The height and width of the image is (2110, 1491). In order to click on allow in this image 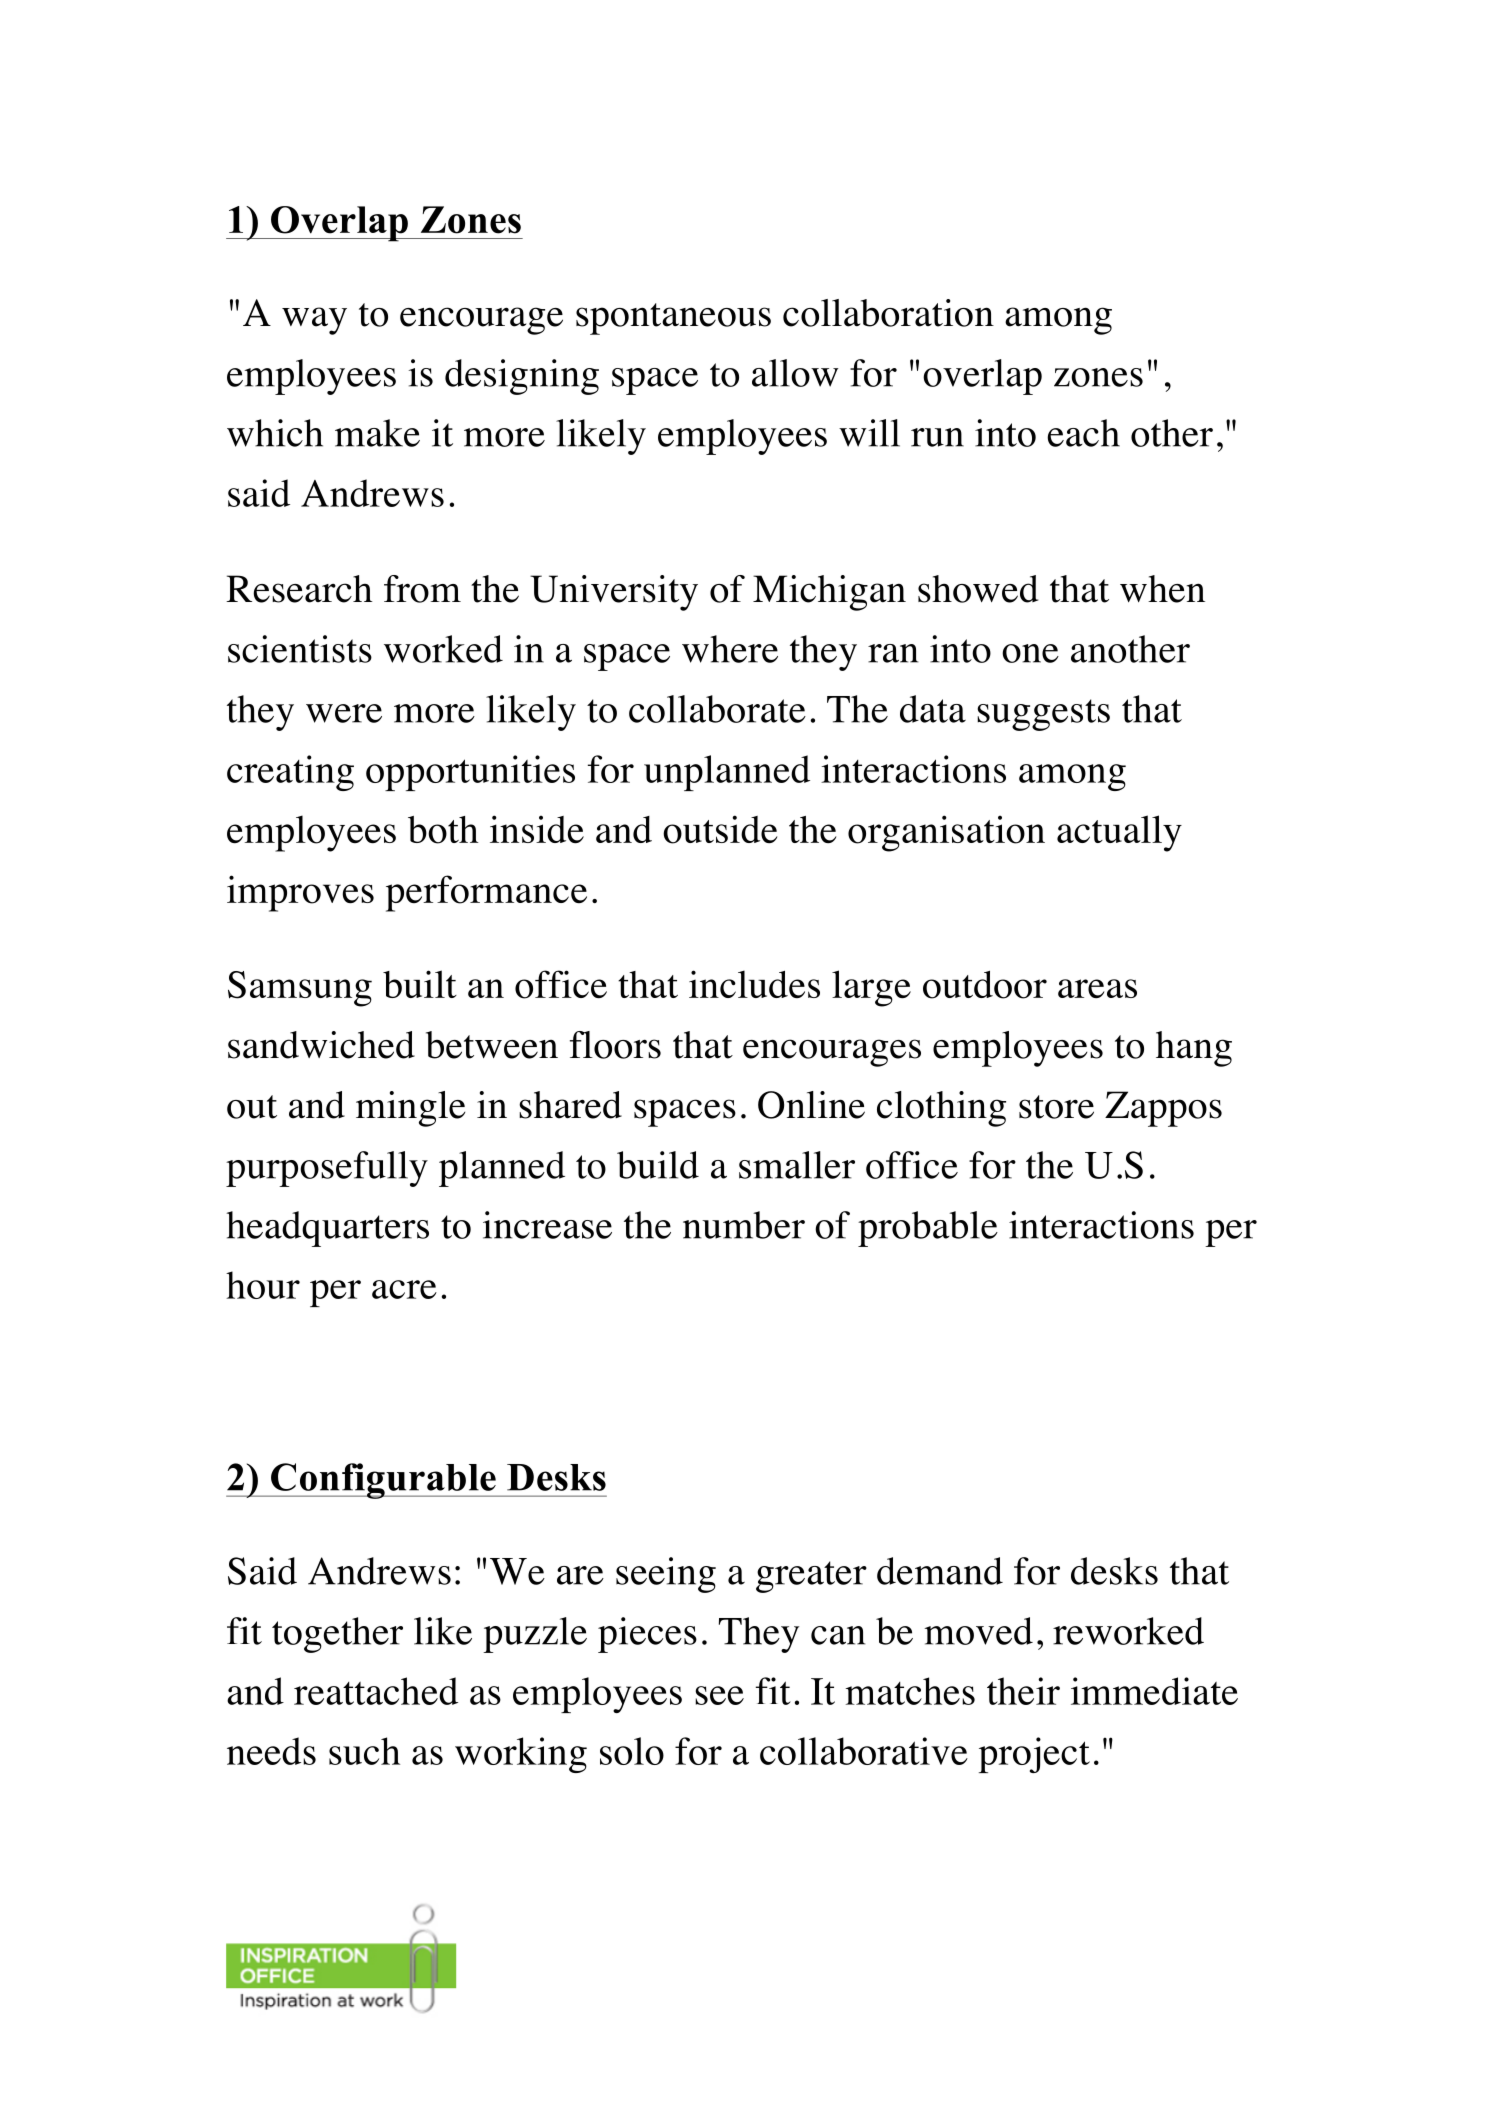, I will do `click(795, 373)`.
